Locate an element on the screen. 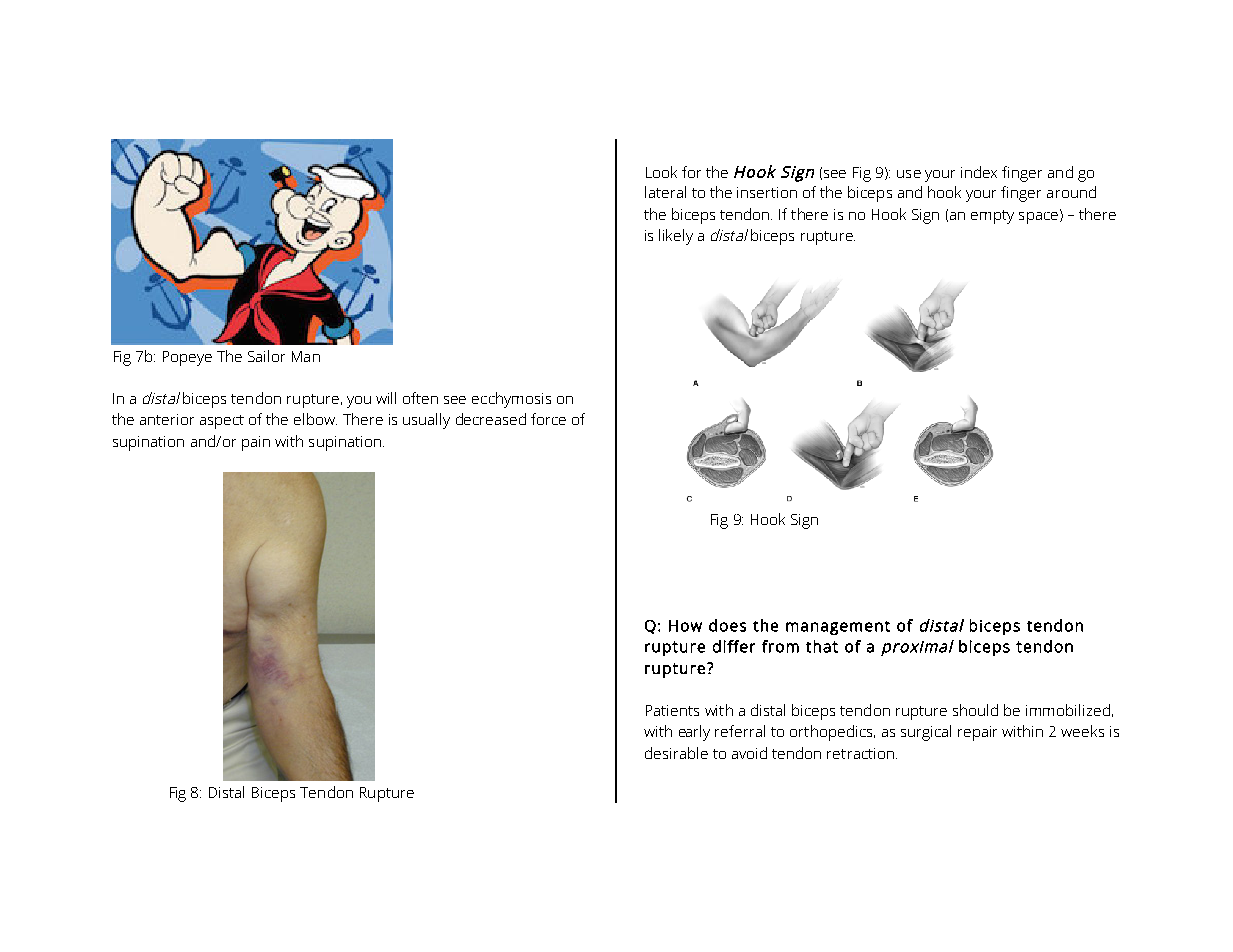 This screenshot has height=952, width=1233. empty is located at coordinates (992, 217).
